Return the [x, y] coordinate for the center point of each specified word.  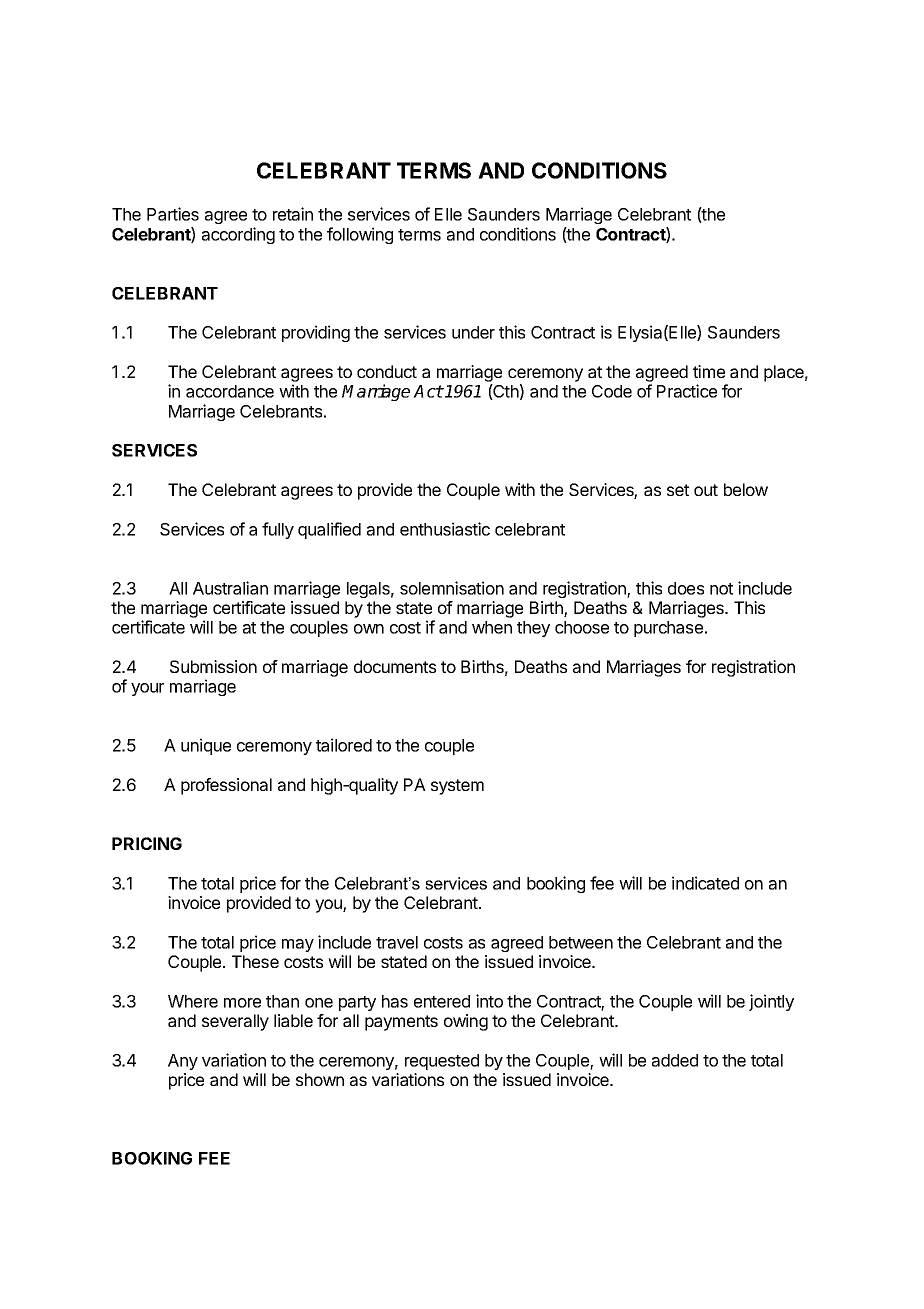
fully [278, 530]
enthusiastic [445, 529]
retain [293, 214]
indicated [705, 883]
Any [183, 1062]
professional [226, 786]
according [238, 235]
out [706, 490]
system [457, 787]
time [709, 371]
